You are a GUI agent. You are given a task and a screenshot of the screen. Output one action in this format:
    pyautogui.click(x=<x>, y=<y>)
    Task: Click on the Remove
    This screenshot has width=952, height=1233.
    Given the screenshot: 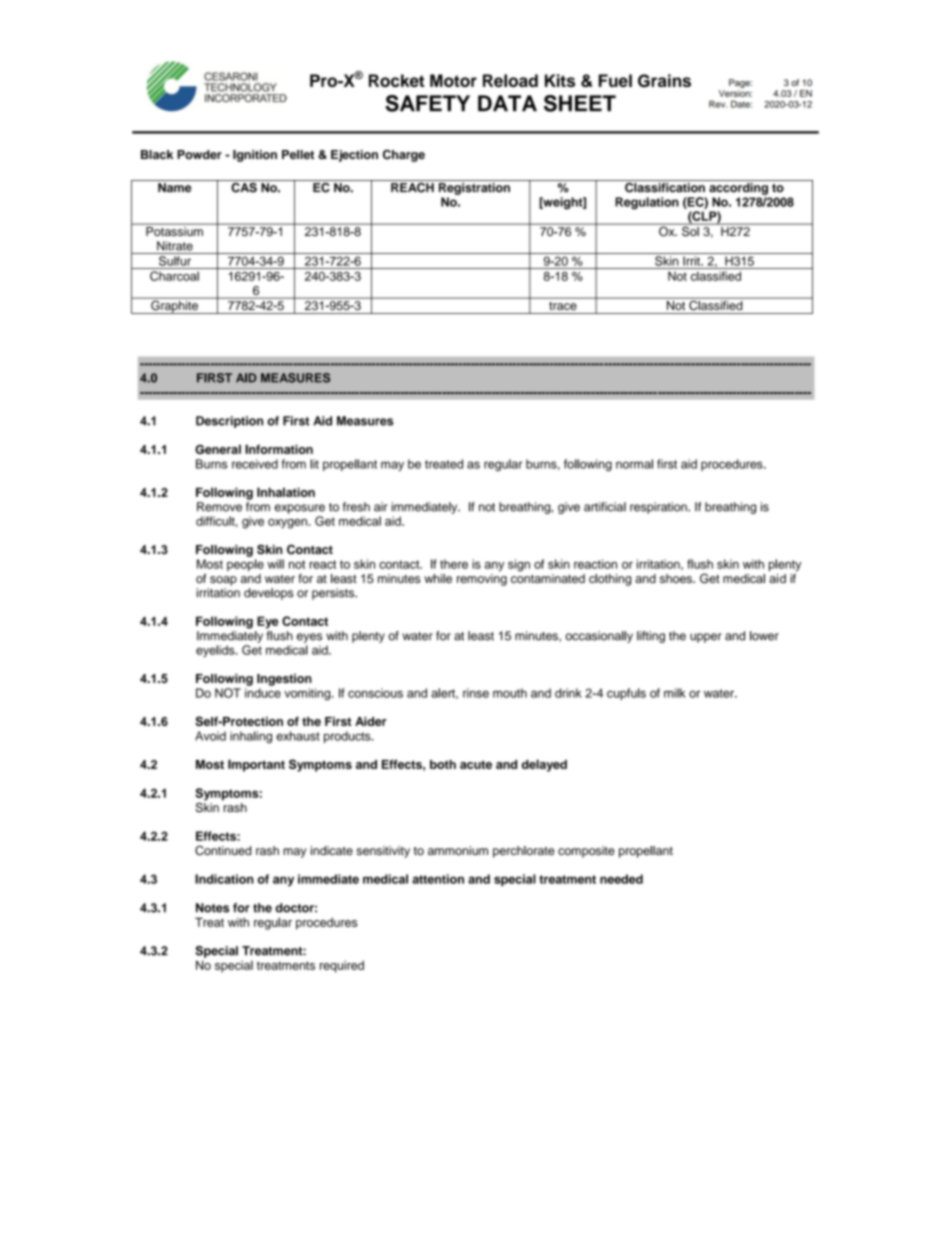 What is the action you would take?
    pyautogui.click(x=219, y=507)
